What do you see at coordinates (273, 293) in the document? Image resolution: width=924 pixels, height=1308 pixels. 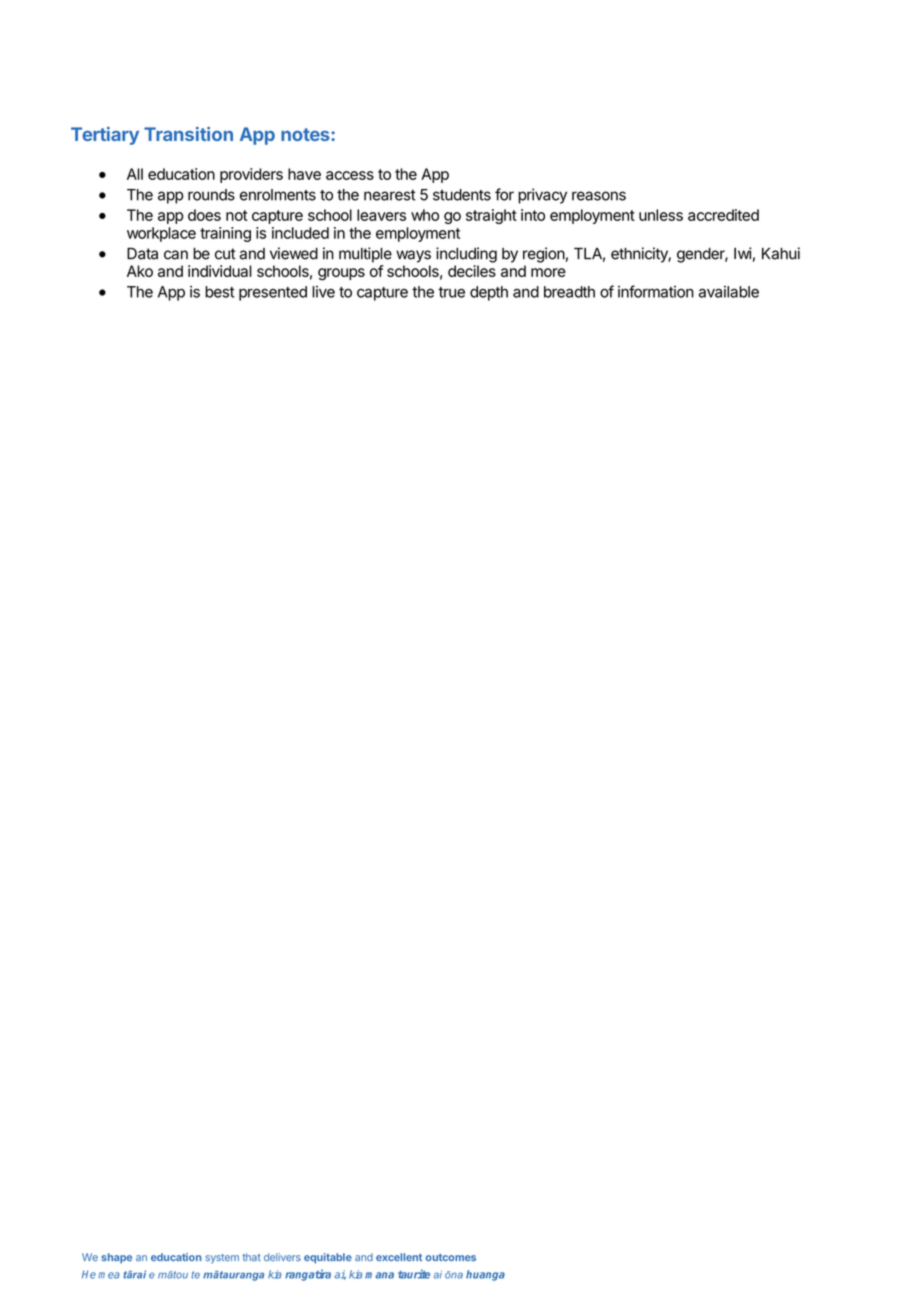 I see `presented` at bounding box center [273, 293].
